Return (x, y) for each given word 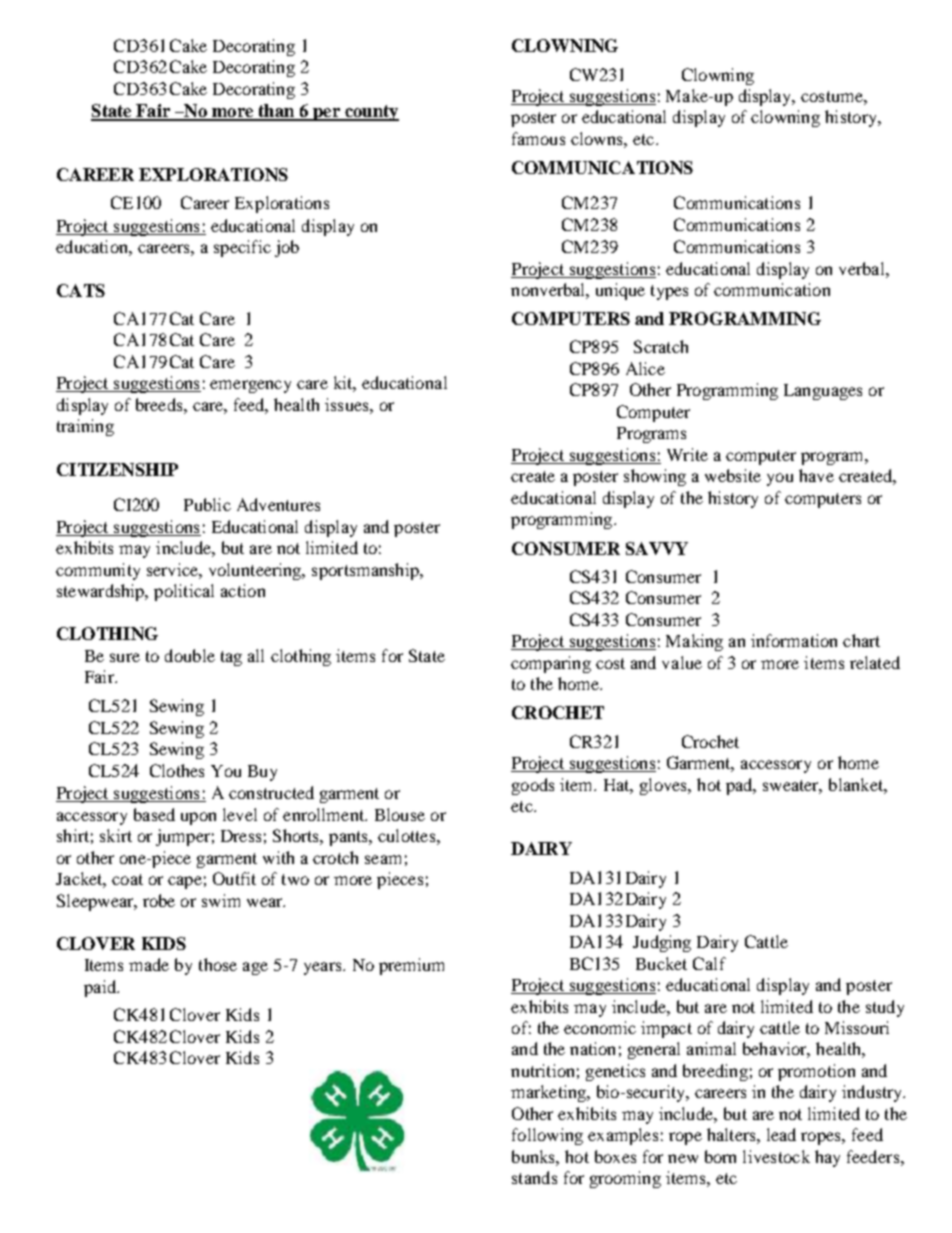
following (547, 1136)
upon (198, 818)
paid (101, 988)
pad (740, 786)
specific (242, 248)
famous (538, 138)
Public (207, 504)
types (669, 292)
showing (655, 477)
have (816, 475)
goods (533, 786)
